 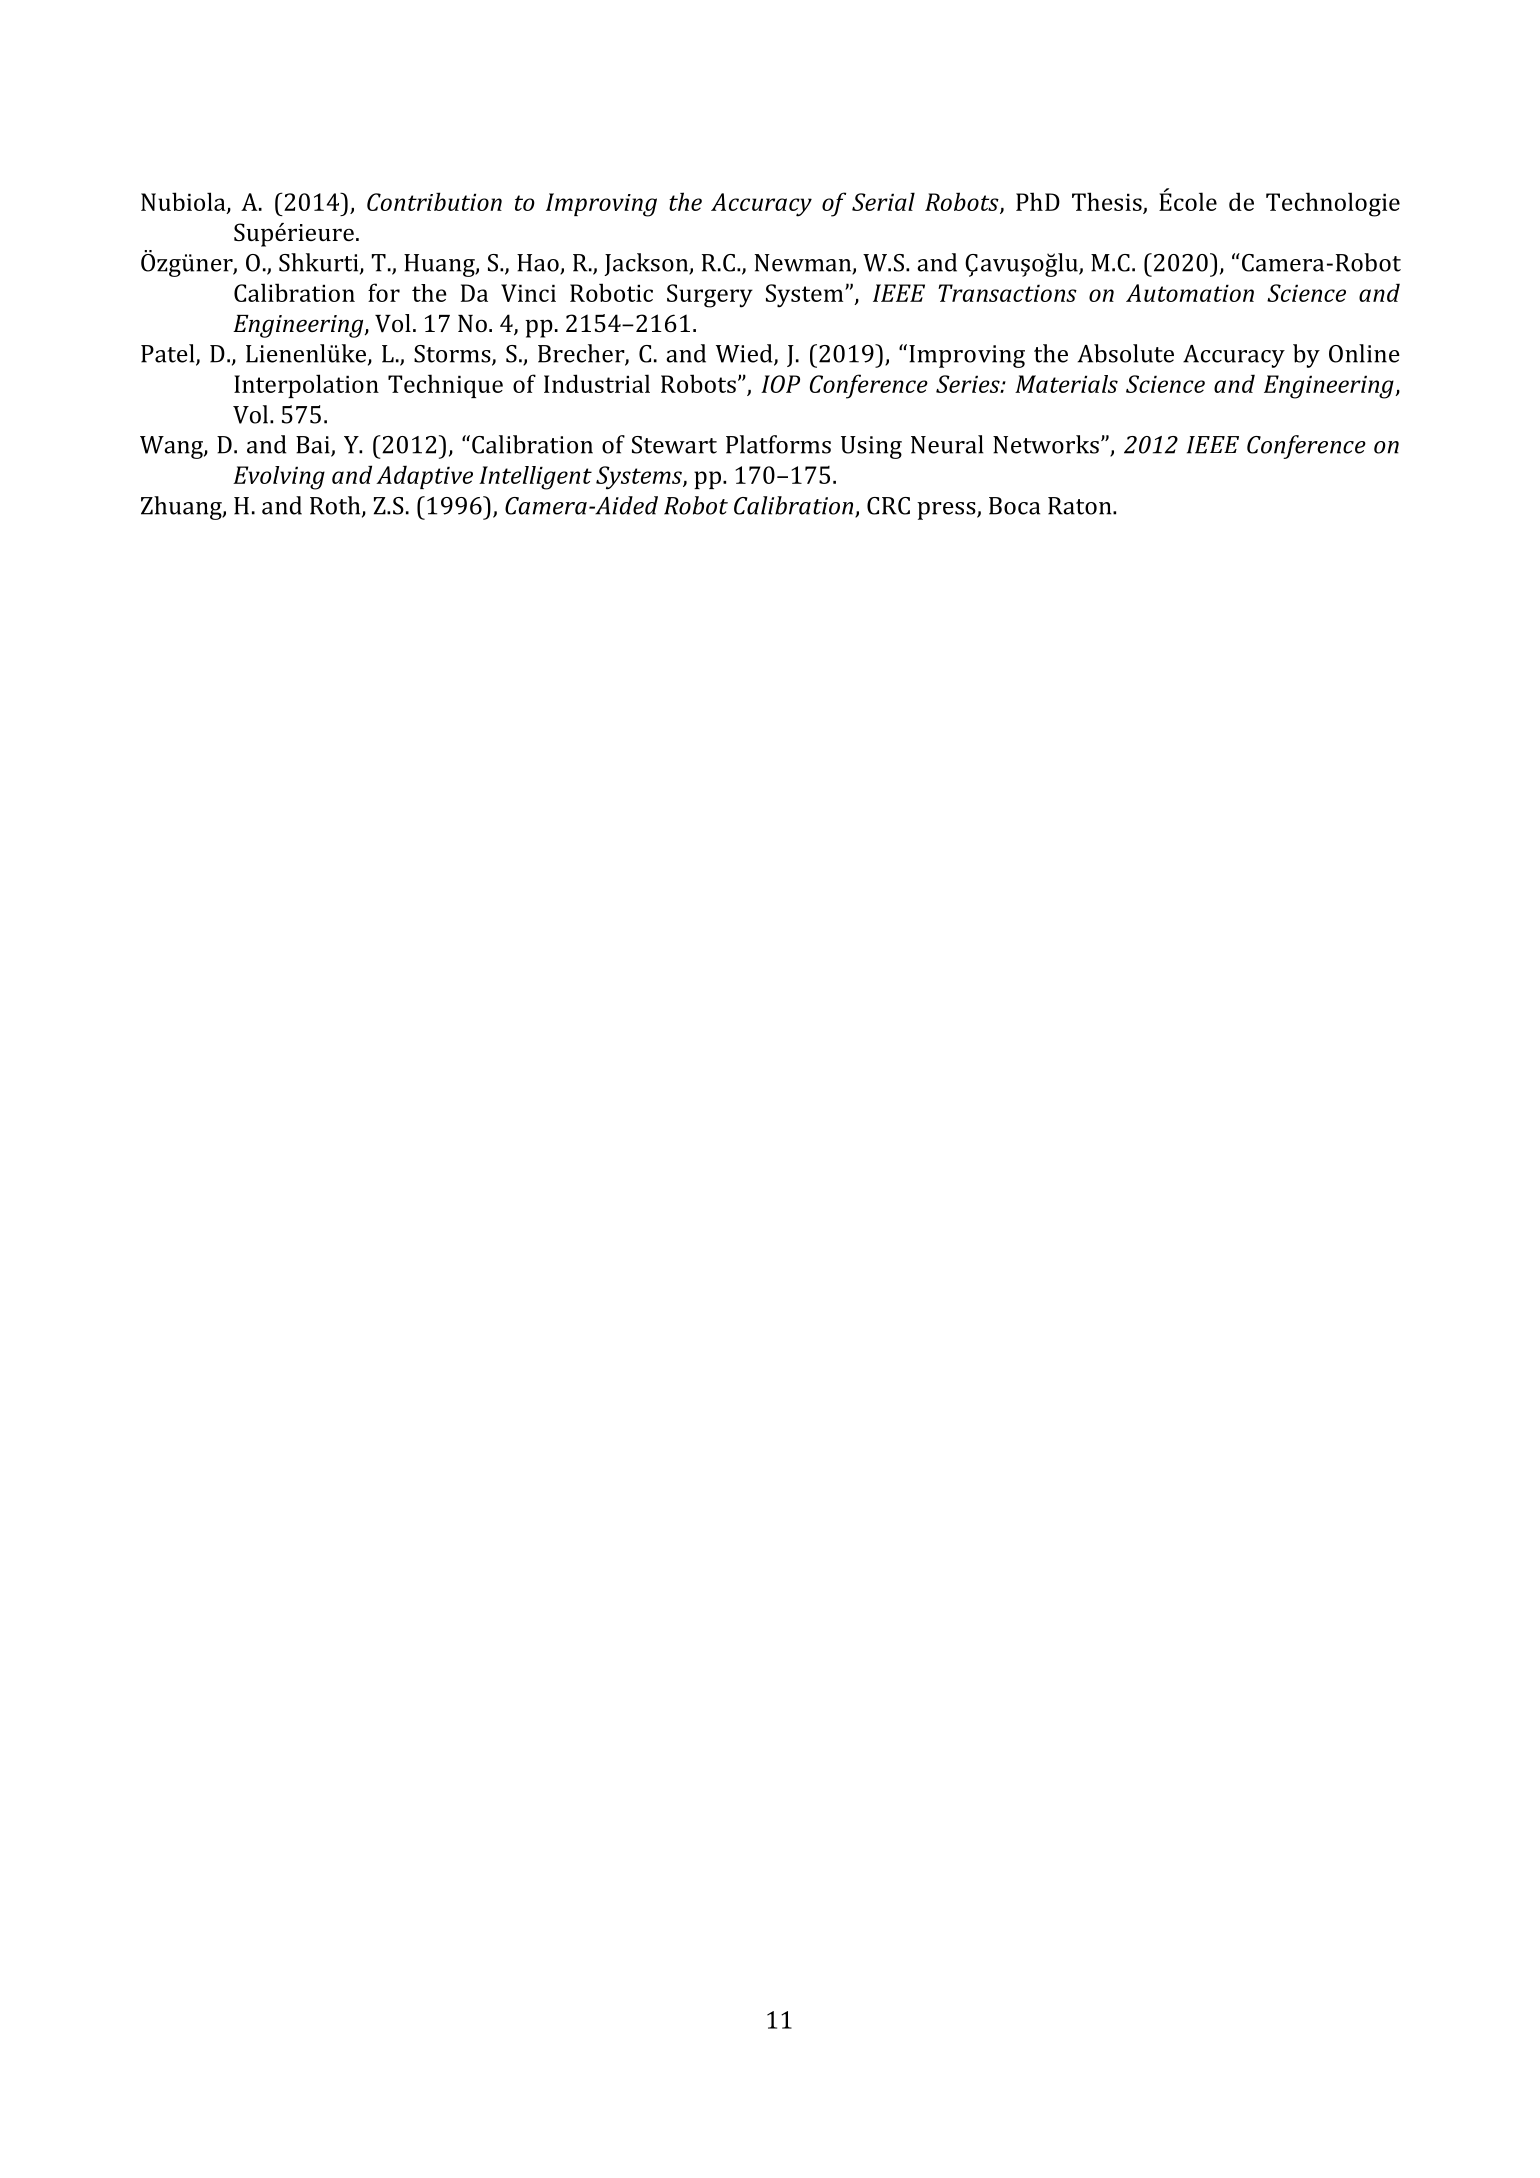 What do you see at coordinates (1126, 353) in the screenshot?
I see `Absolute` at bounding box center [1126, 353].
